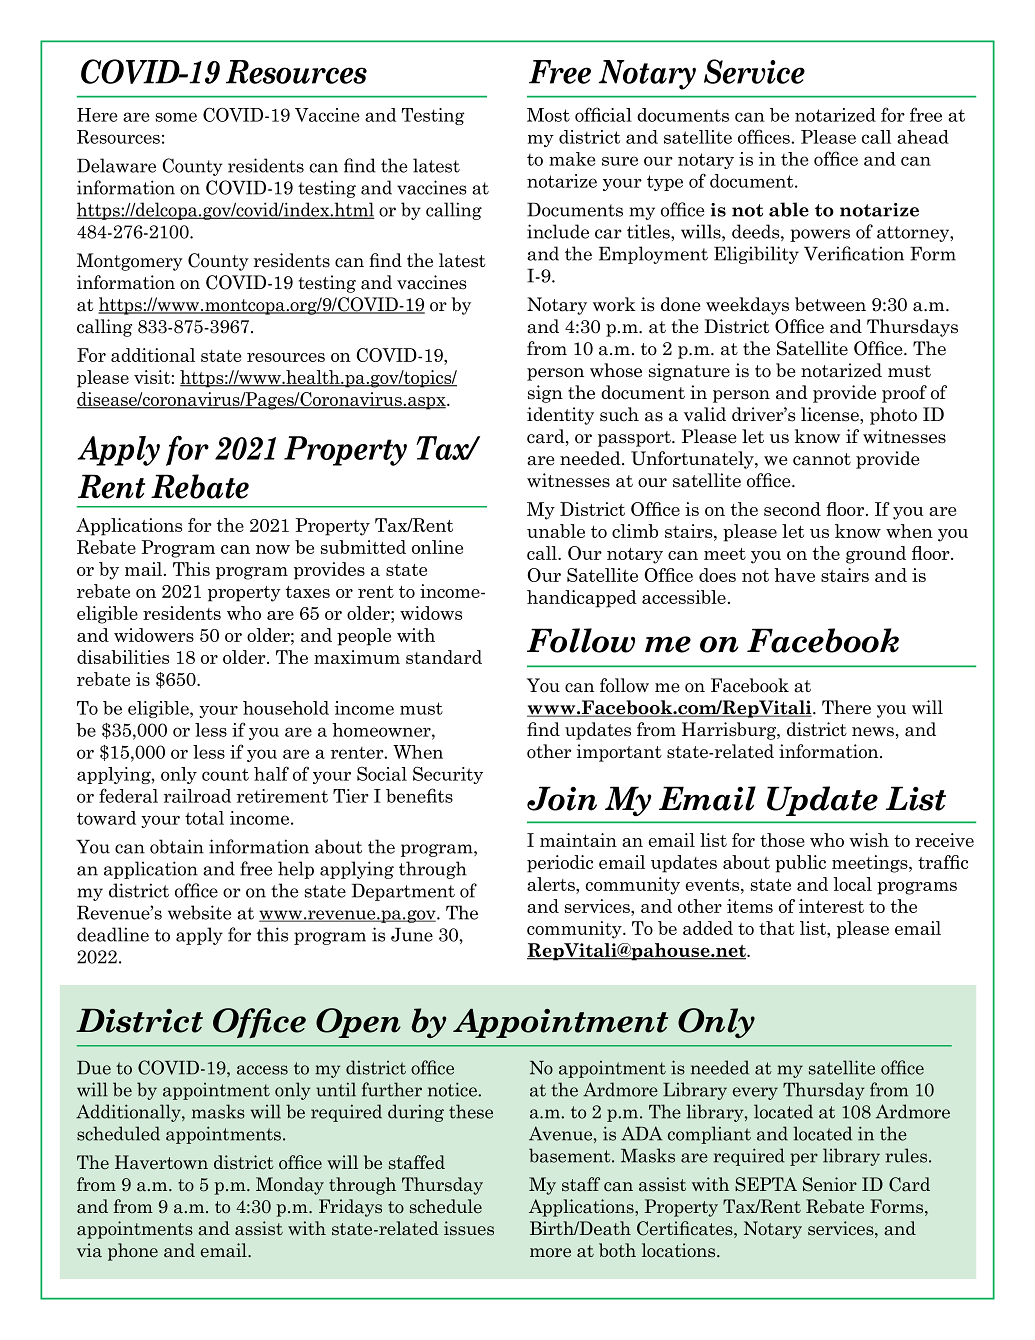 This document has height=1340, width=1035. What do you see at coordinates (572, 159) in the document?
I see `make` at bounding box center [572, 159].
